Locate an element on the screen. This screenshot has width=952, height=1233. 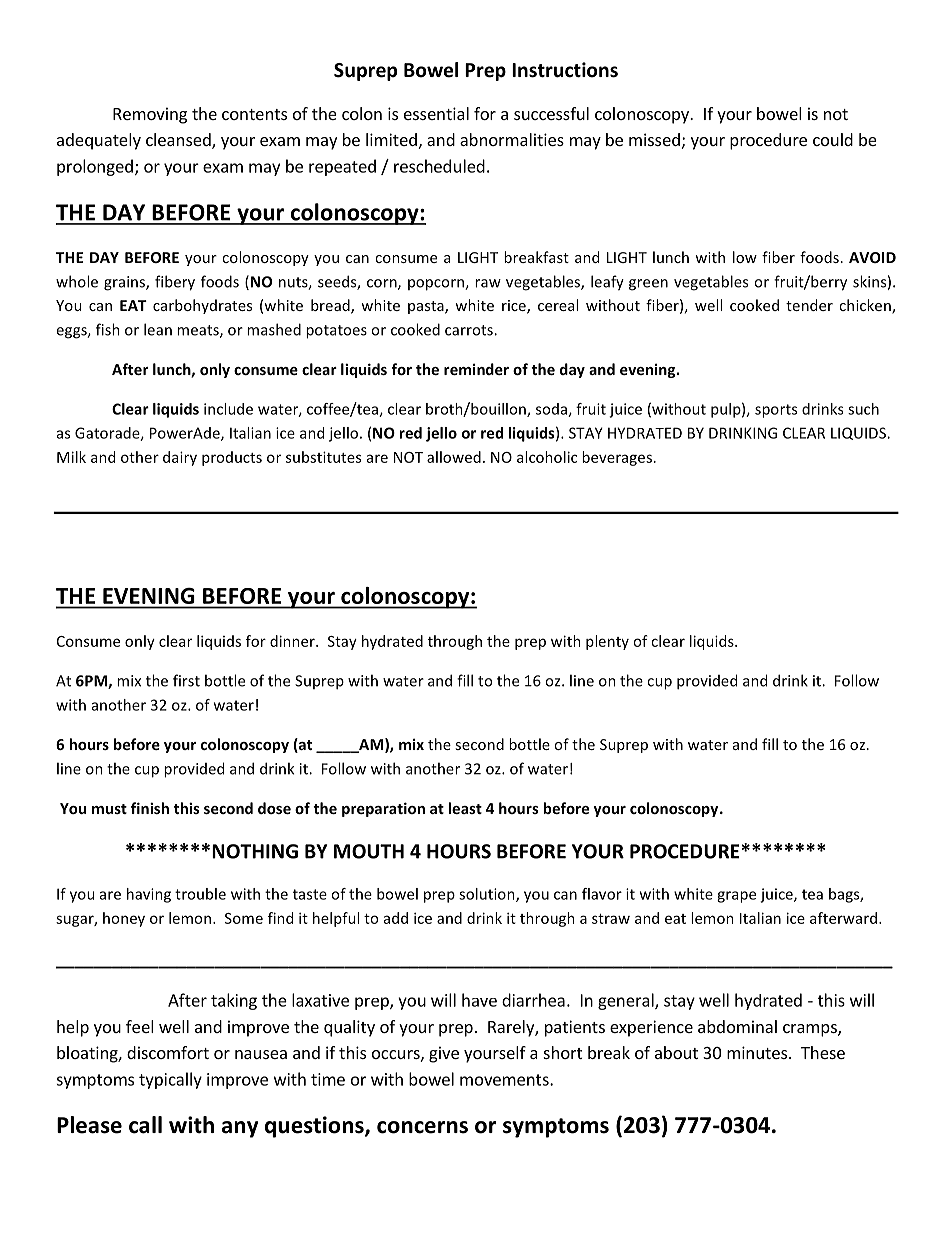
minutes is located at coordinates (758, 1052).
